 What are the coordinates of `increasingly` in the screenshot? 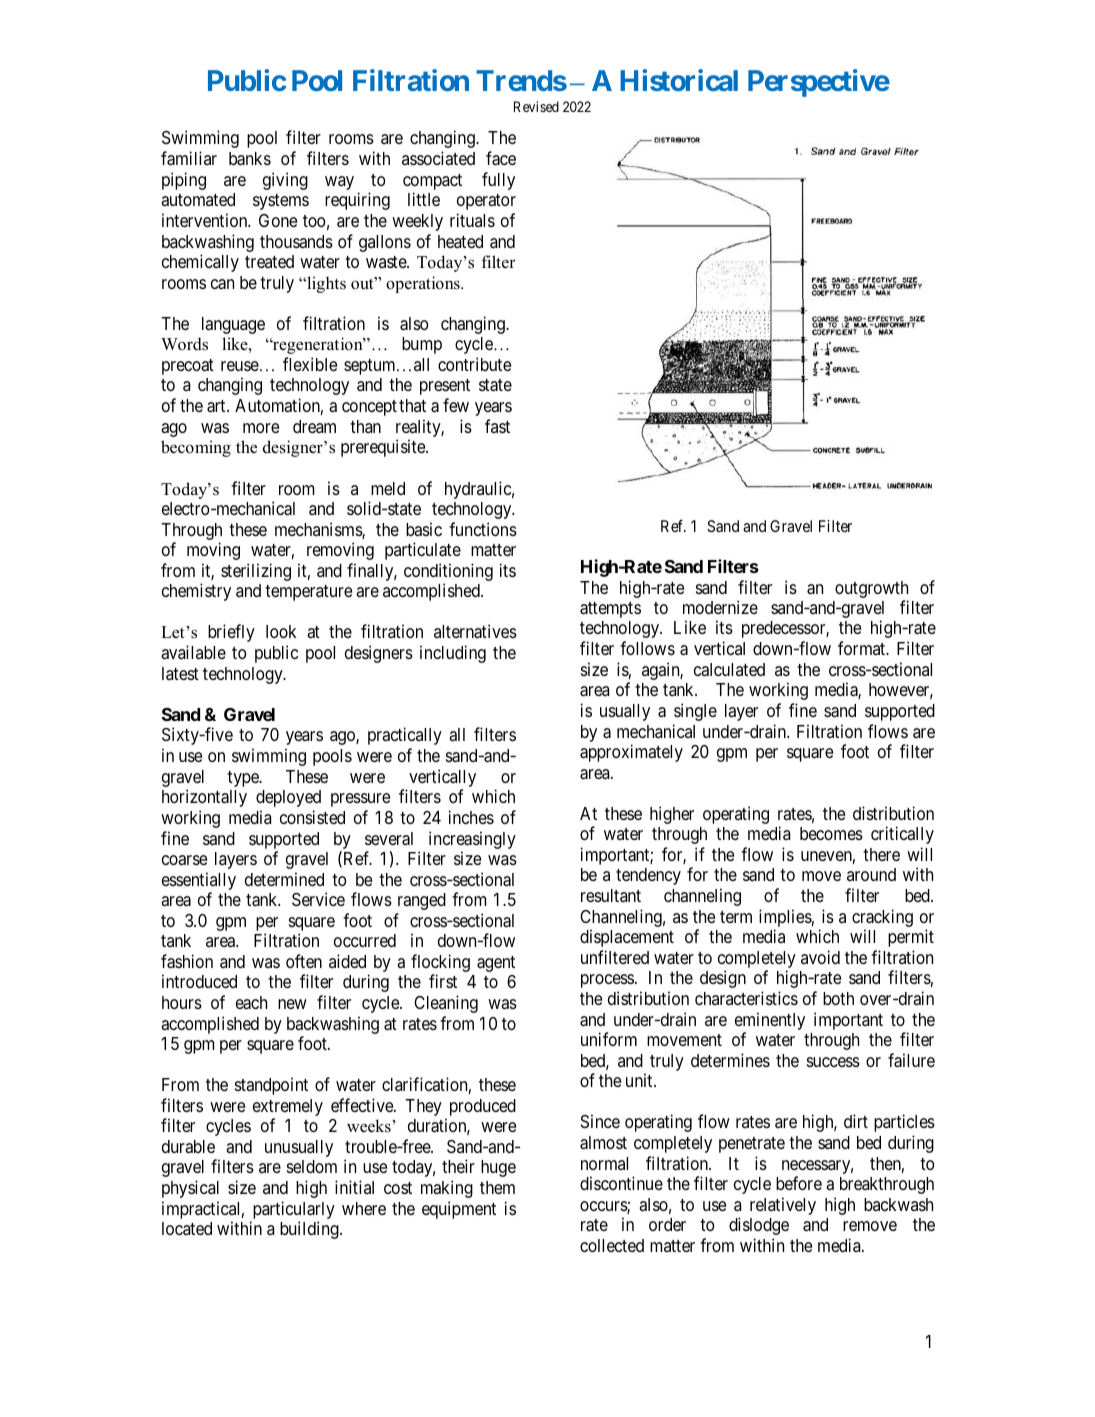 It's located at (472, 840).
